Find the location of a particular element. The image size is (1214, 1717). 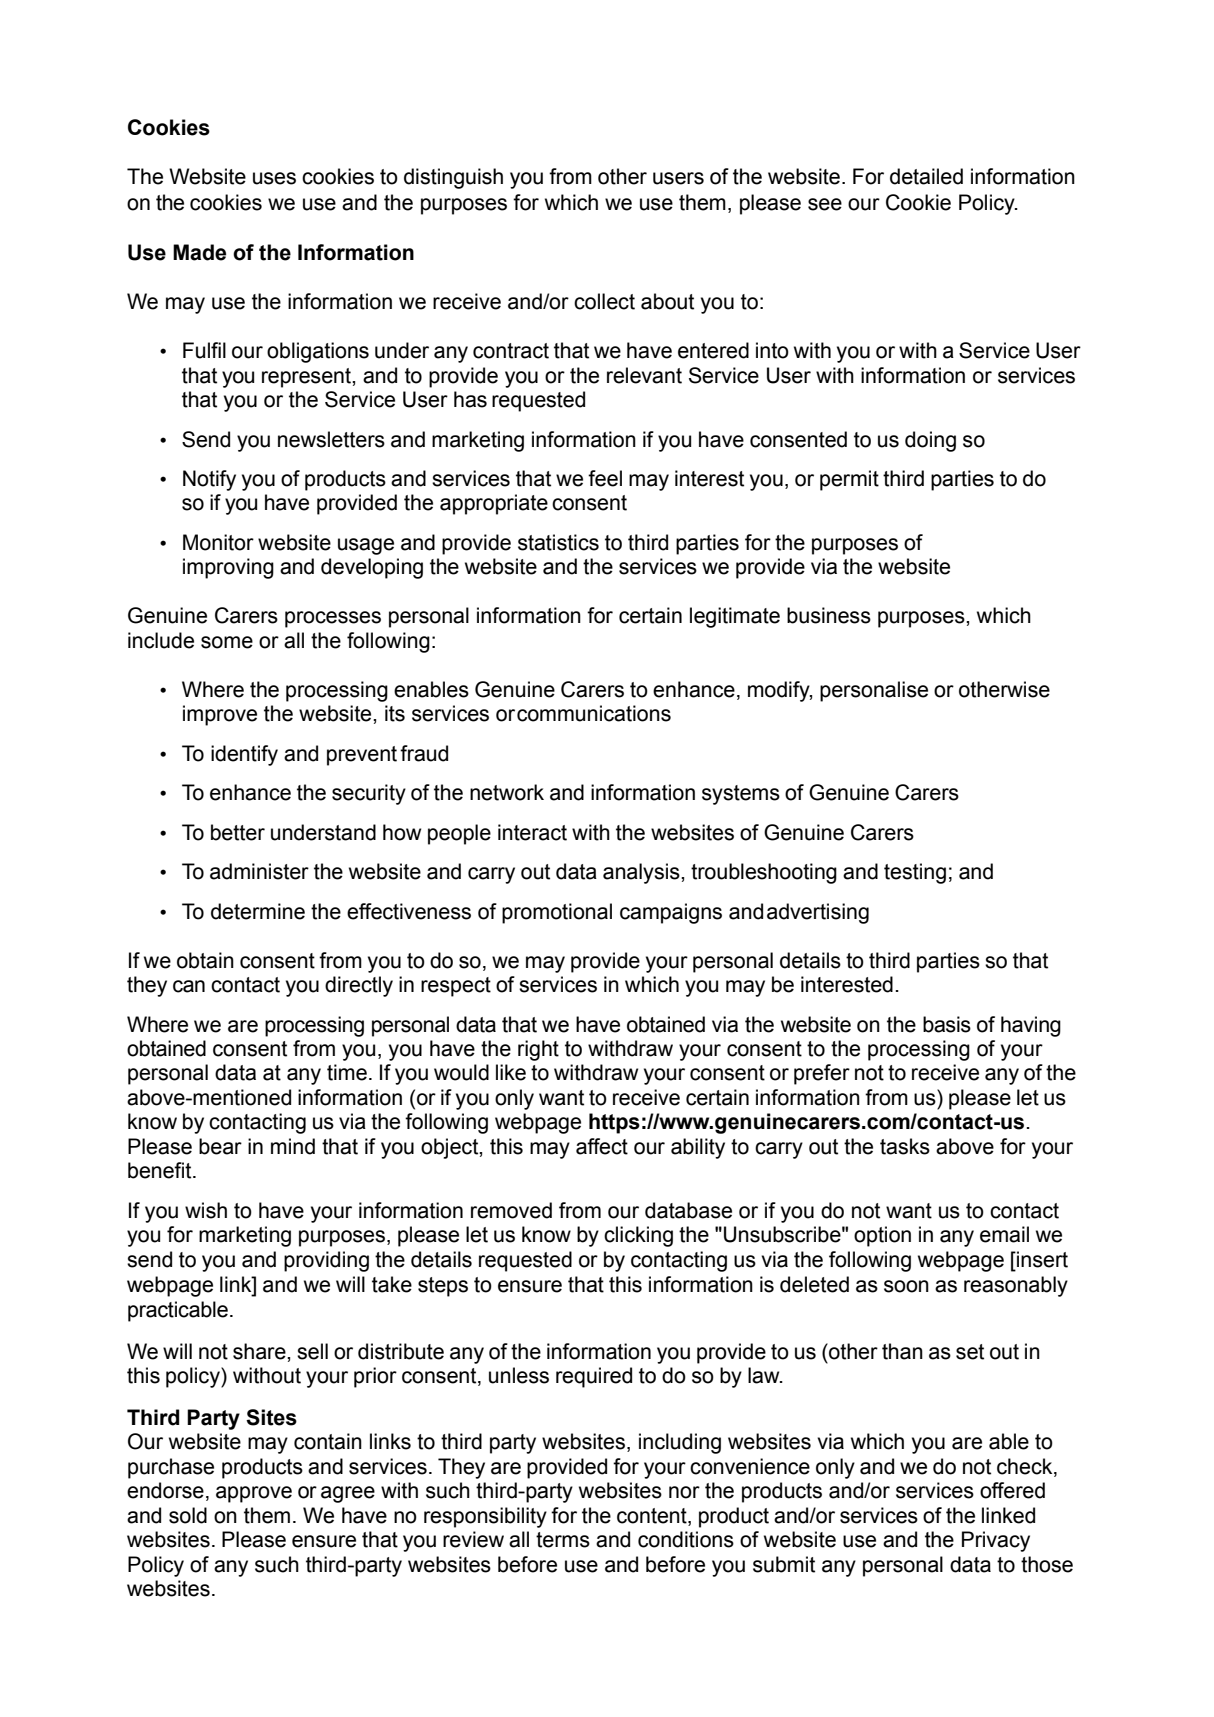

testing is located at coordinates (915, 873).
